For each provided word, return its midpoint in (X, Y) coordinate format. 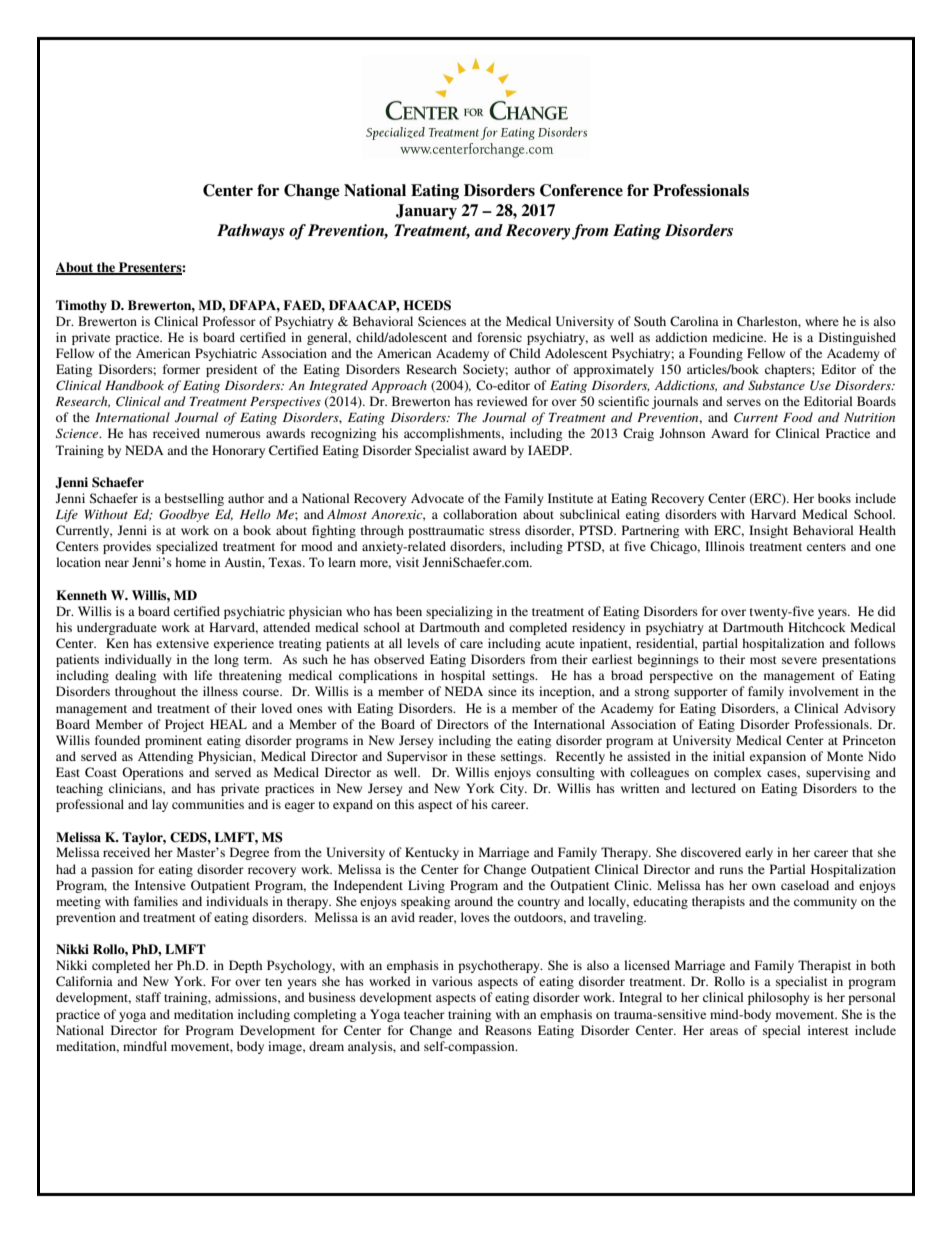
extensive (182, 643)
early (759, 853)
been (409, 611)
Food (798, 417)
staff (148, 997)
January (426, 212)
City (513, 789)
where (822, 321)
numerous (233, 434)
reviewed (502, 401)
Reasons (508, 1030)
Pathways (251, 232)
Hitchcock (817, 627)
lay (160, 805)
